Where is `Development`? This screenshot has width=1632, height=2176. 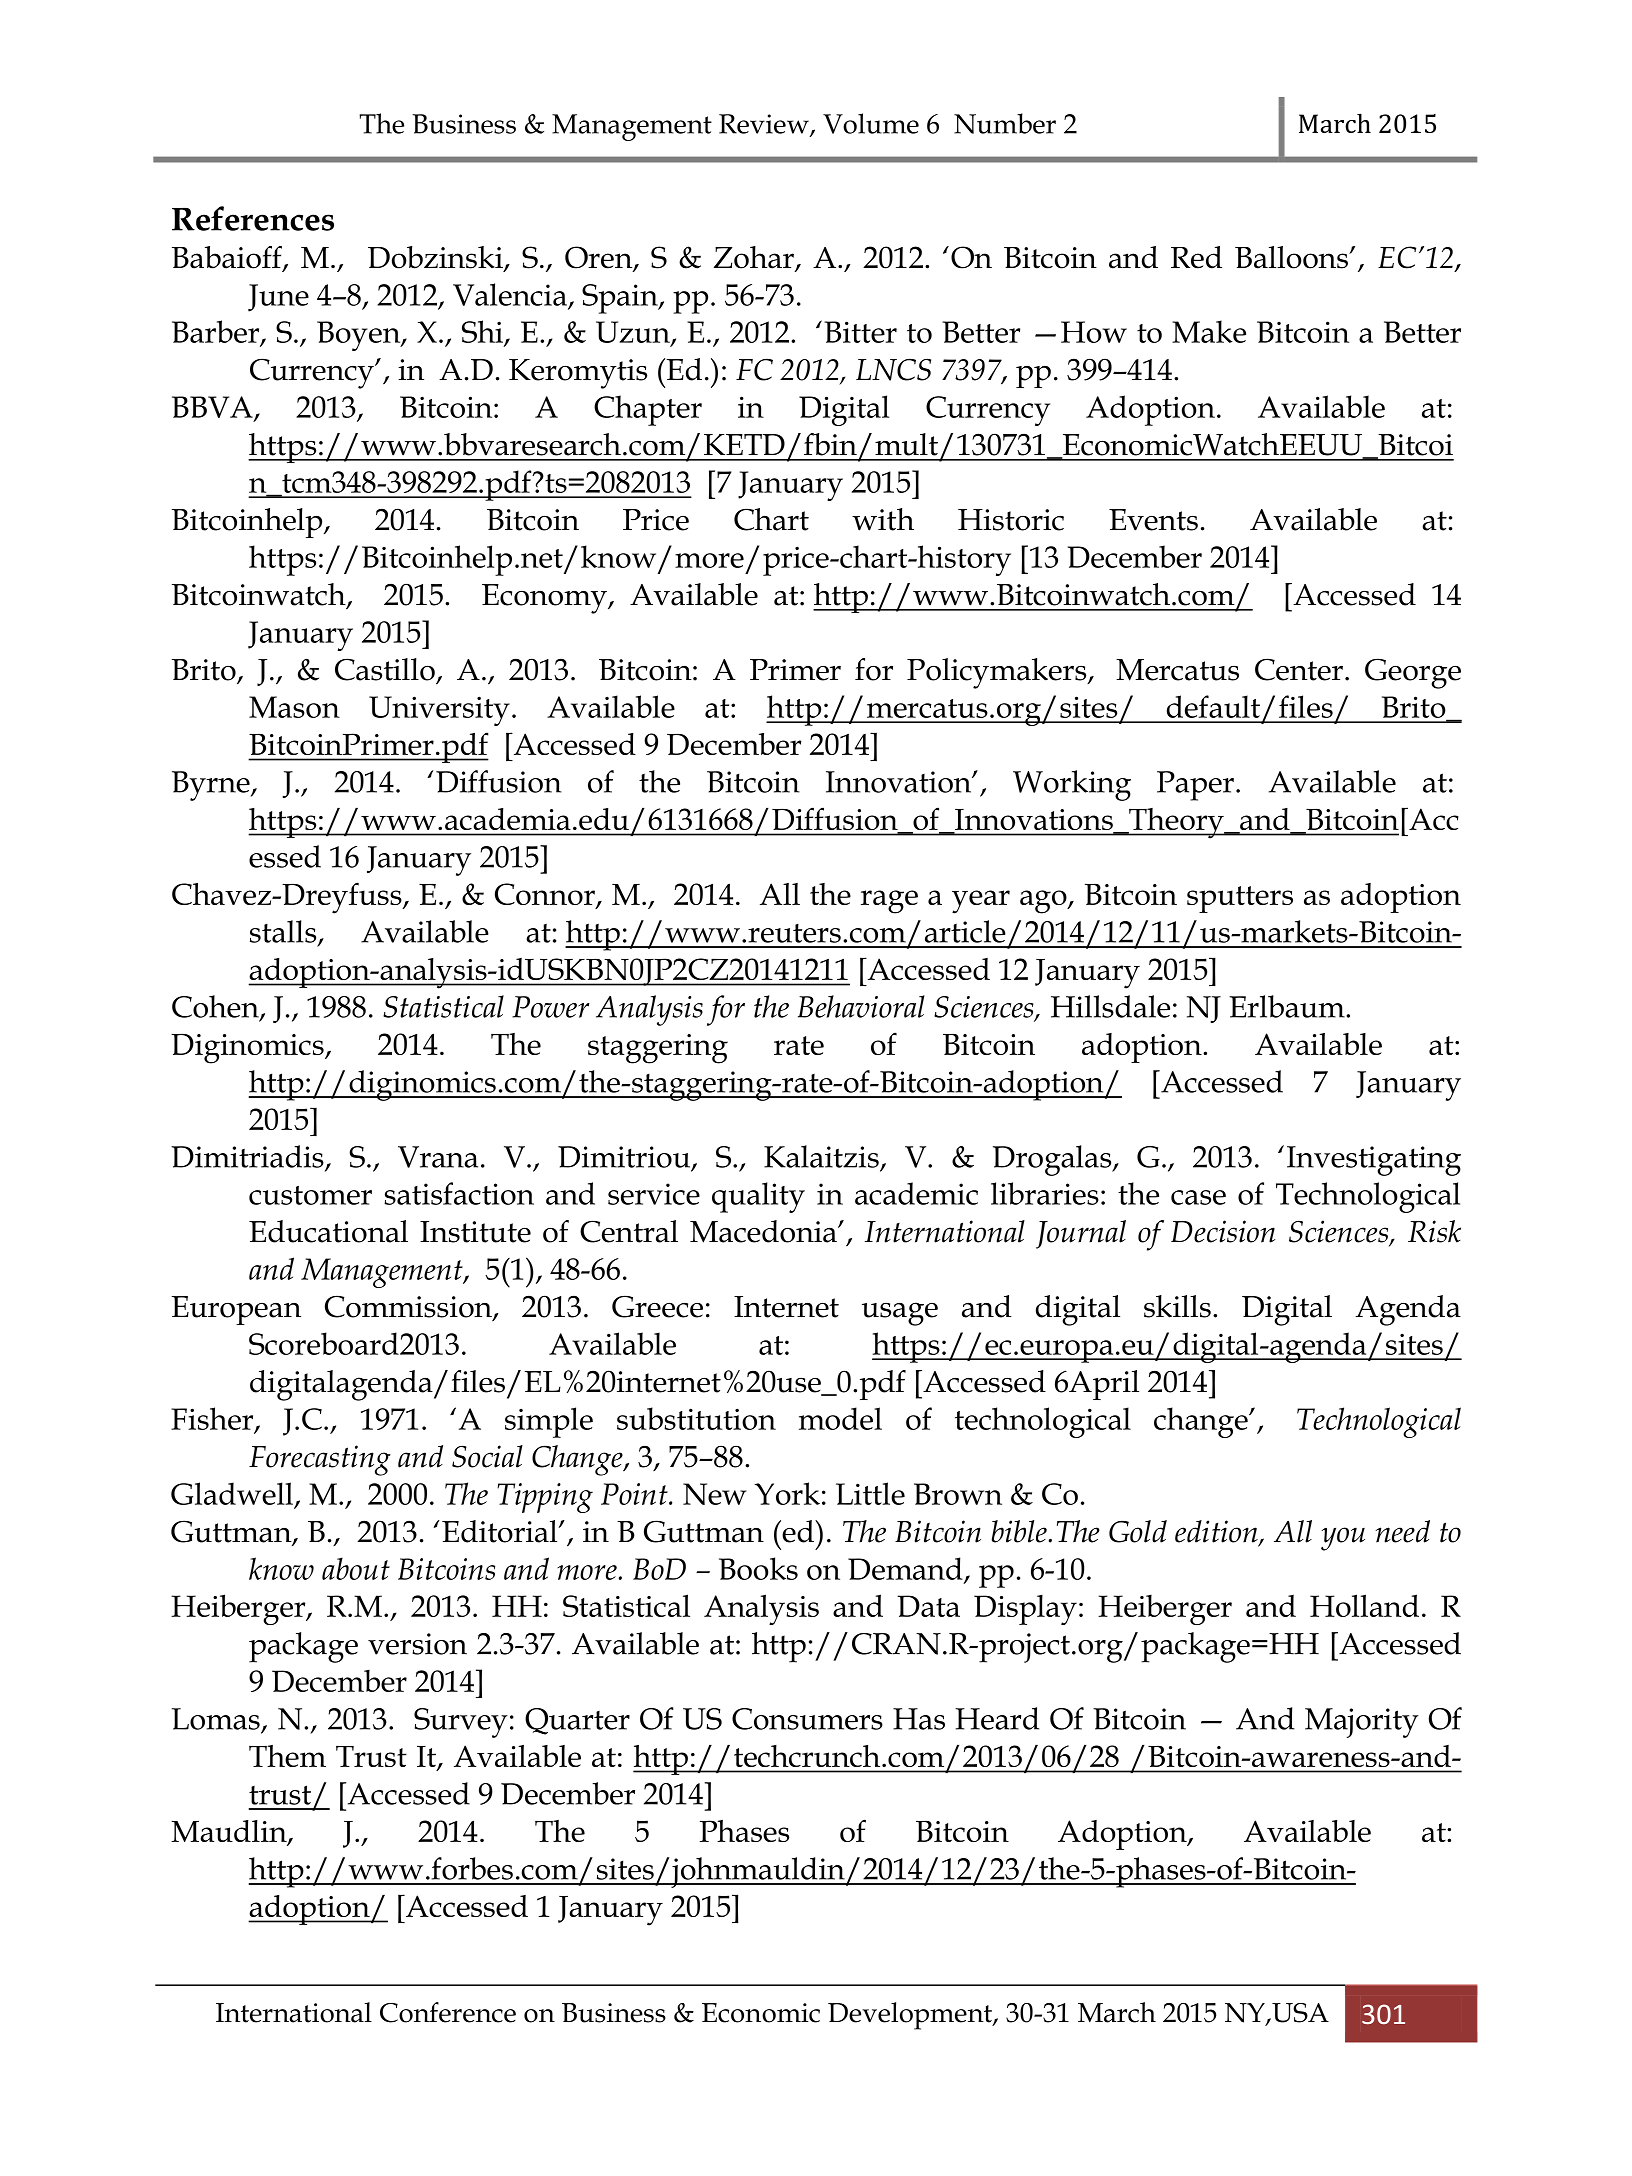
Development is located at coordinates (911, 2016).
